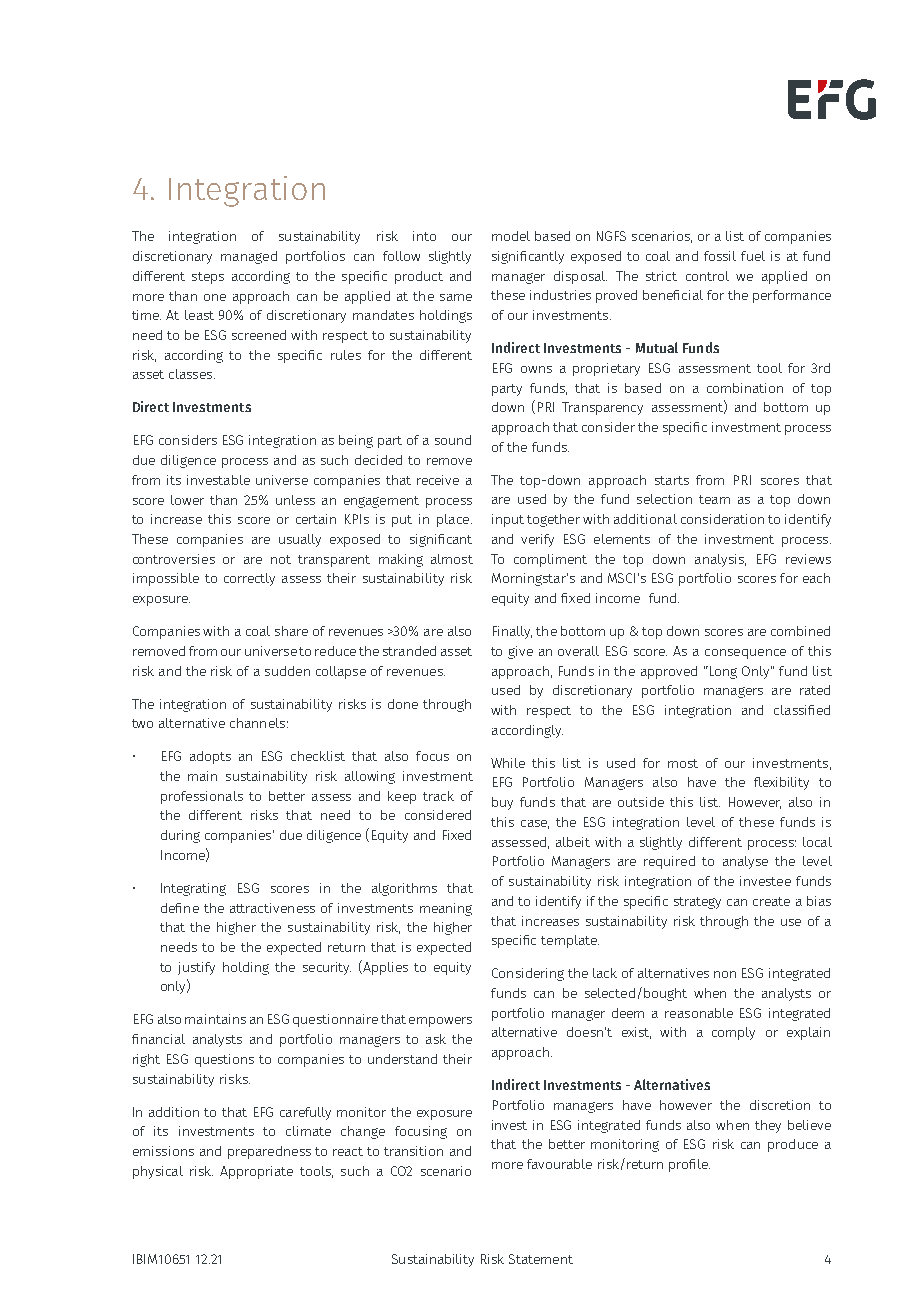  What do you see at coordinates (249, 579) in the page?
I see `correctly` at bounding box center [249, 579].
